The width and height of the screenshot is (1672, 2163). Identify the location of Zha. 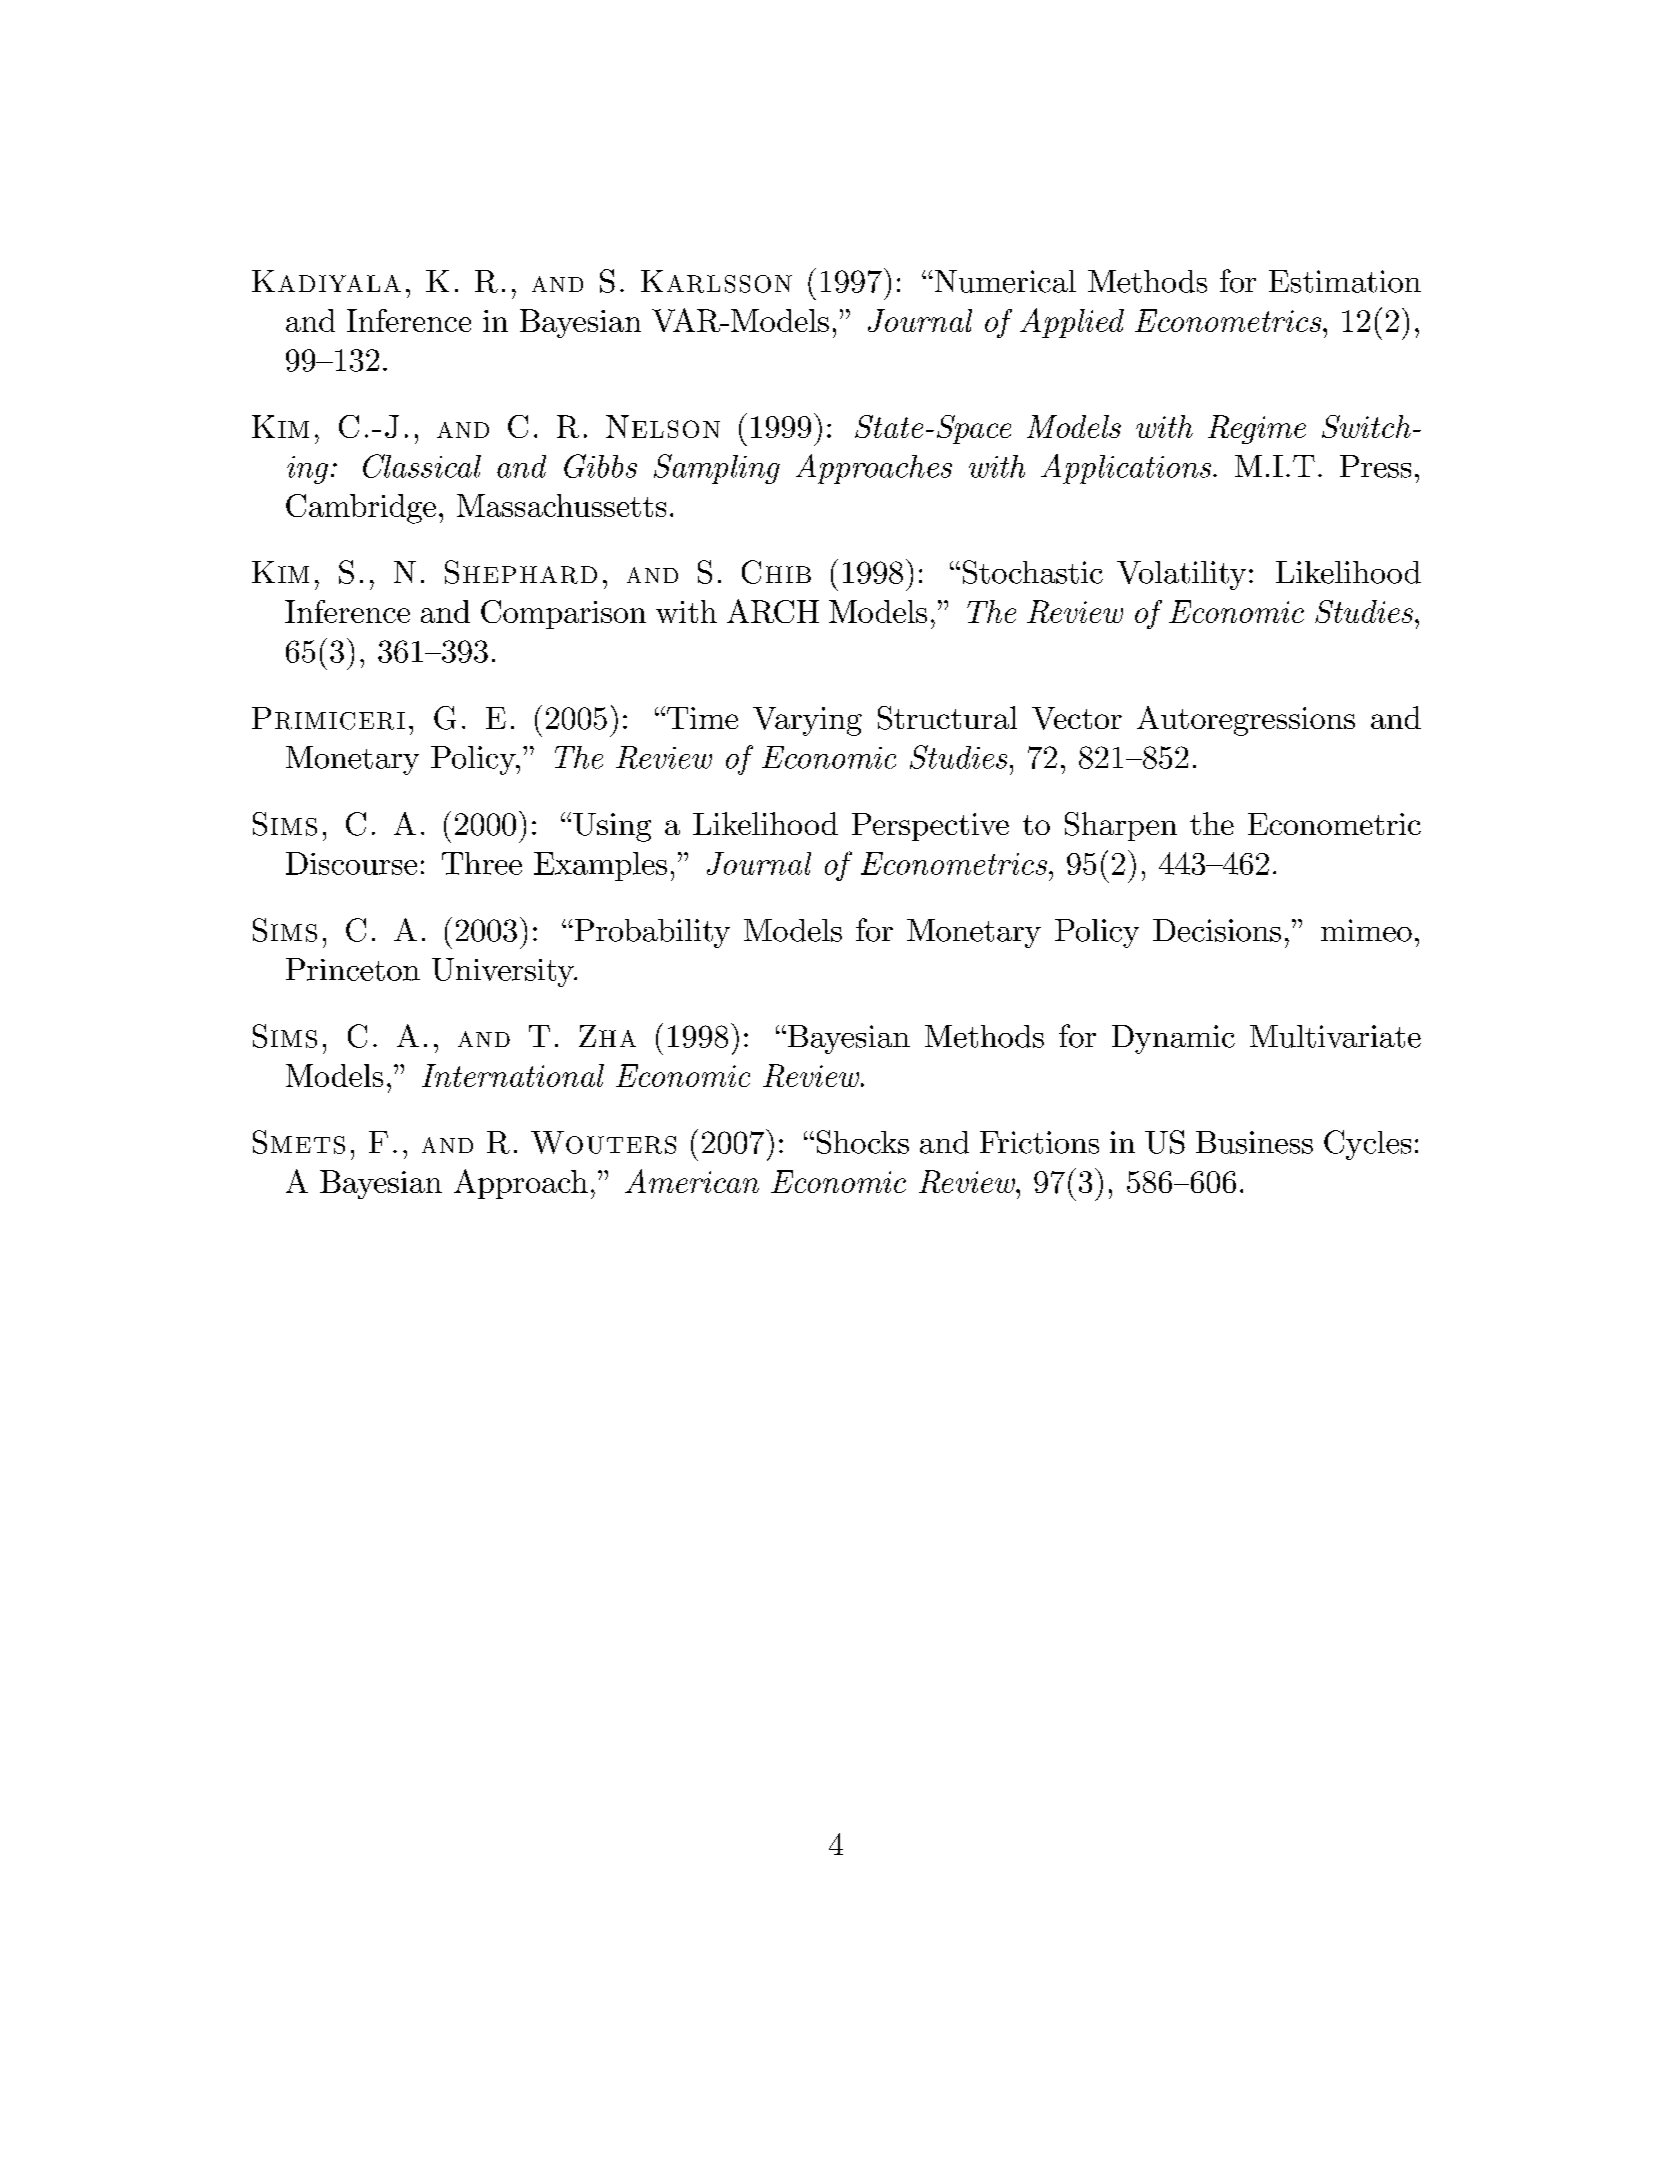
(607, 1036).
